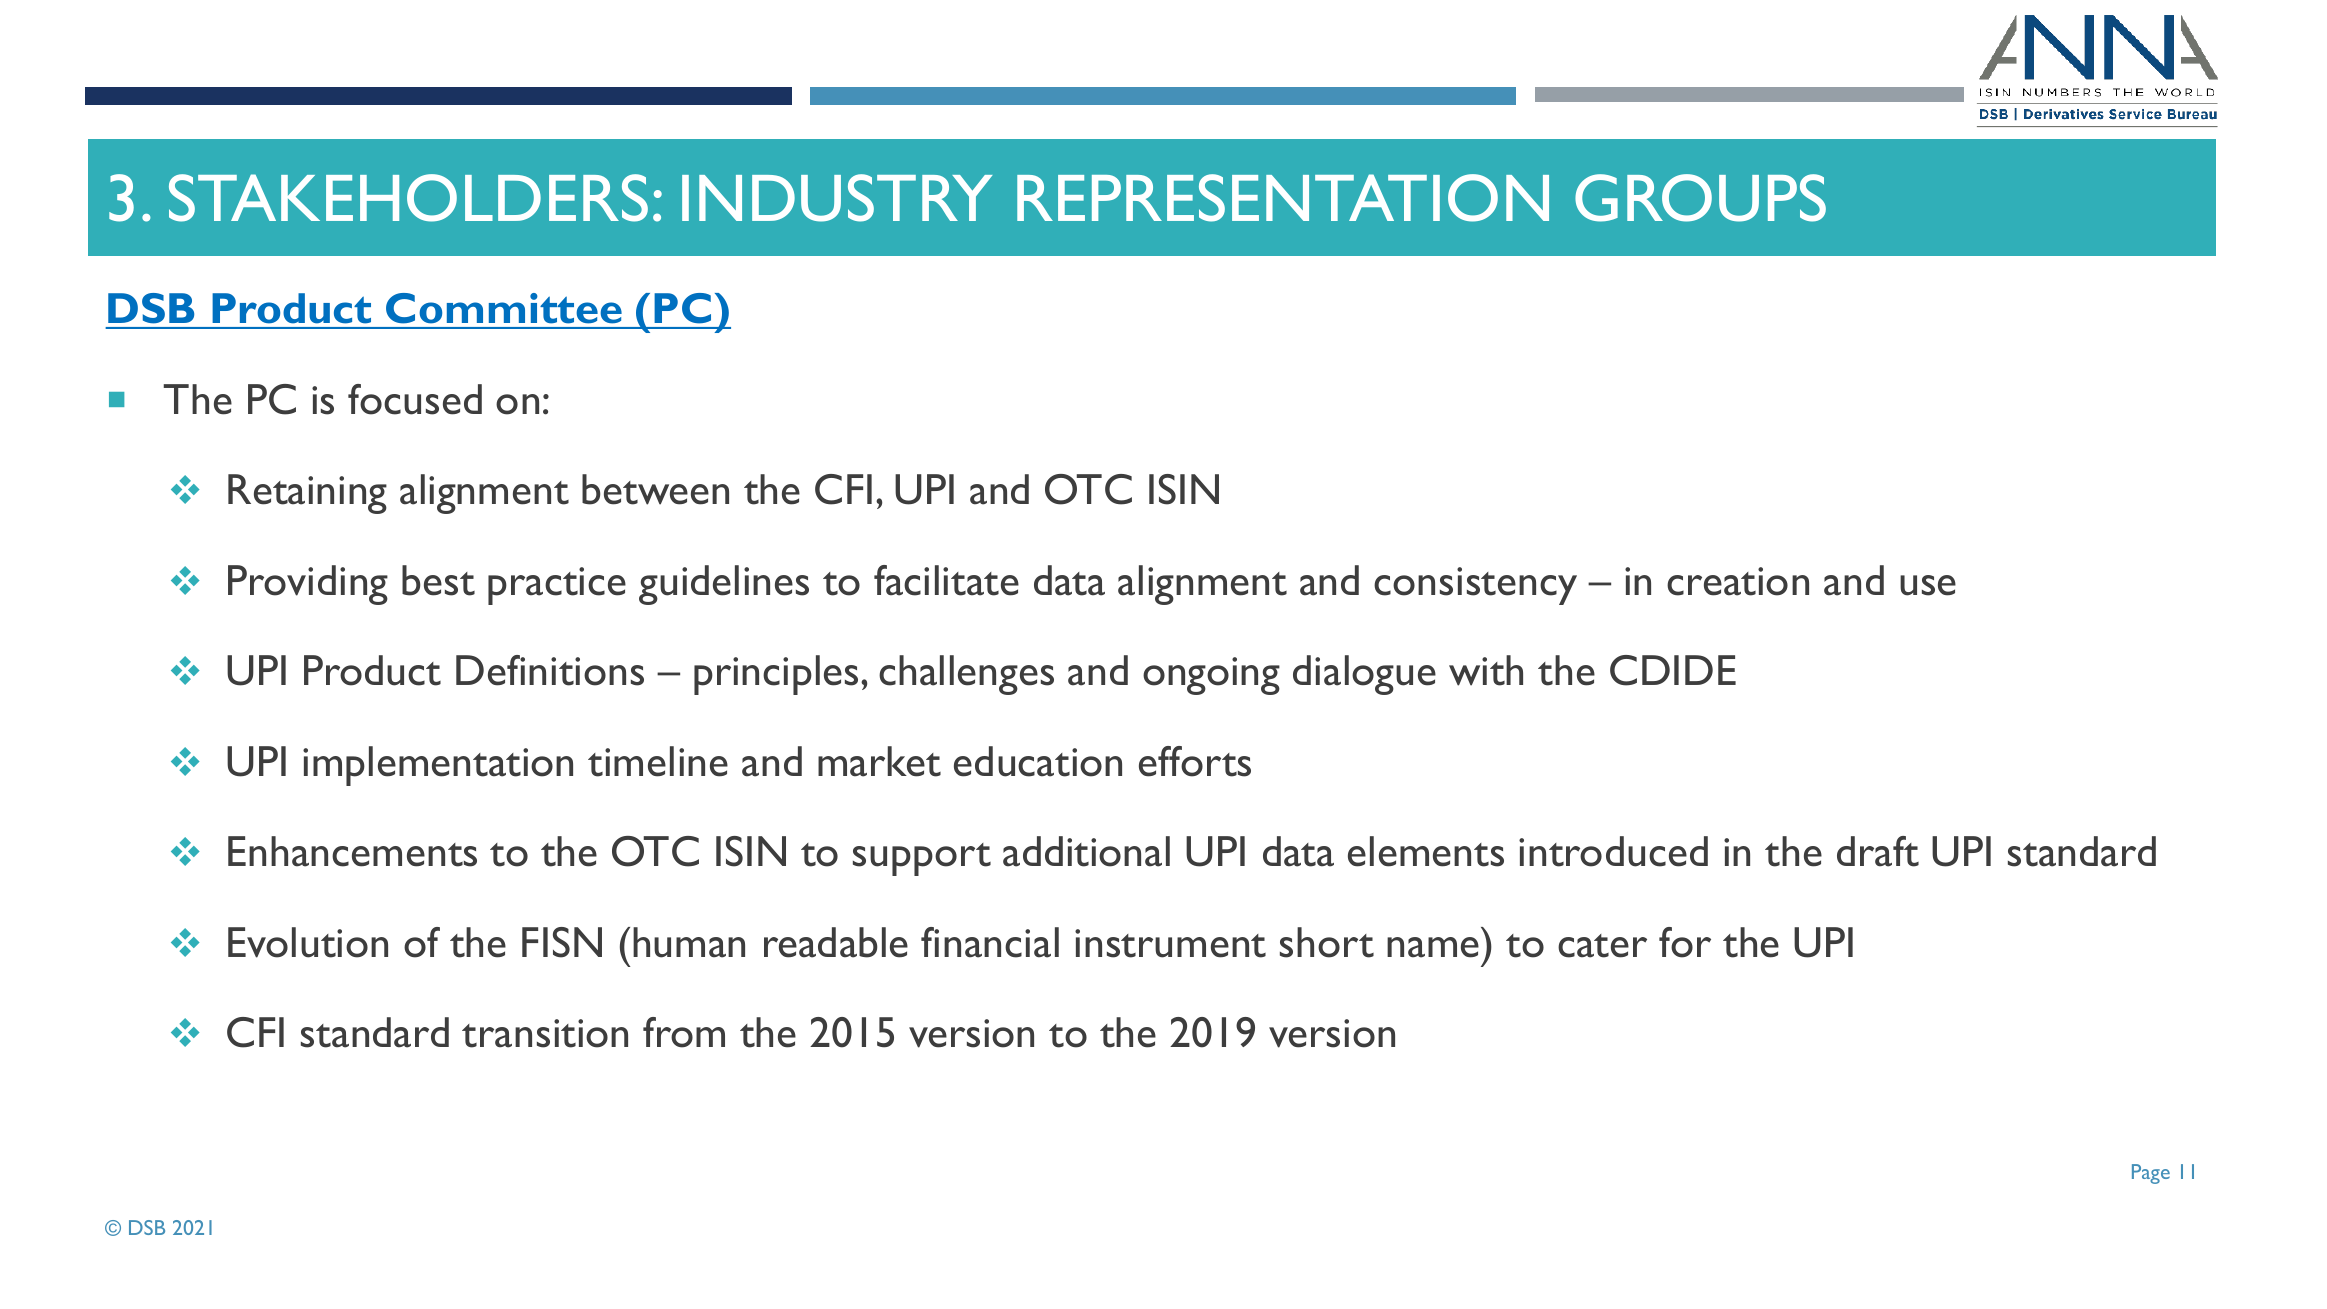 The height and width of the image is (1309, 2327). What do you see at coordinates (1211, 676) in the image?
I see `ongoing` at bounding box center [1211, 676].
